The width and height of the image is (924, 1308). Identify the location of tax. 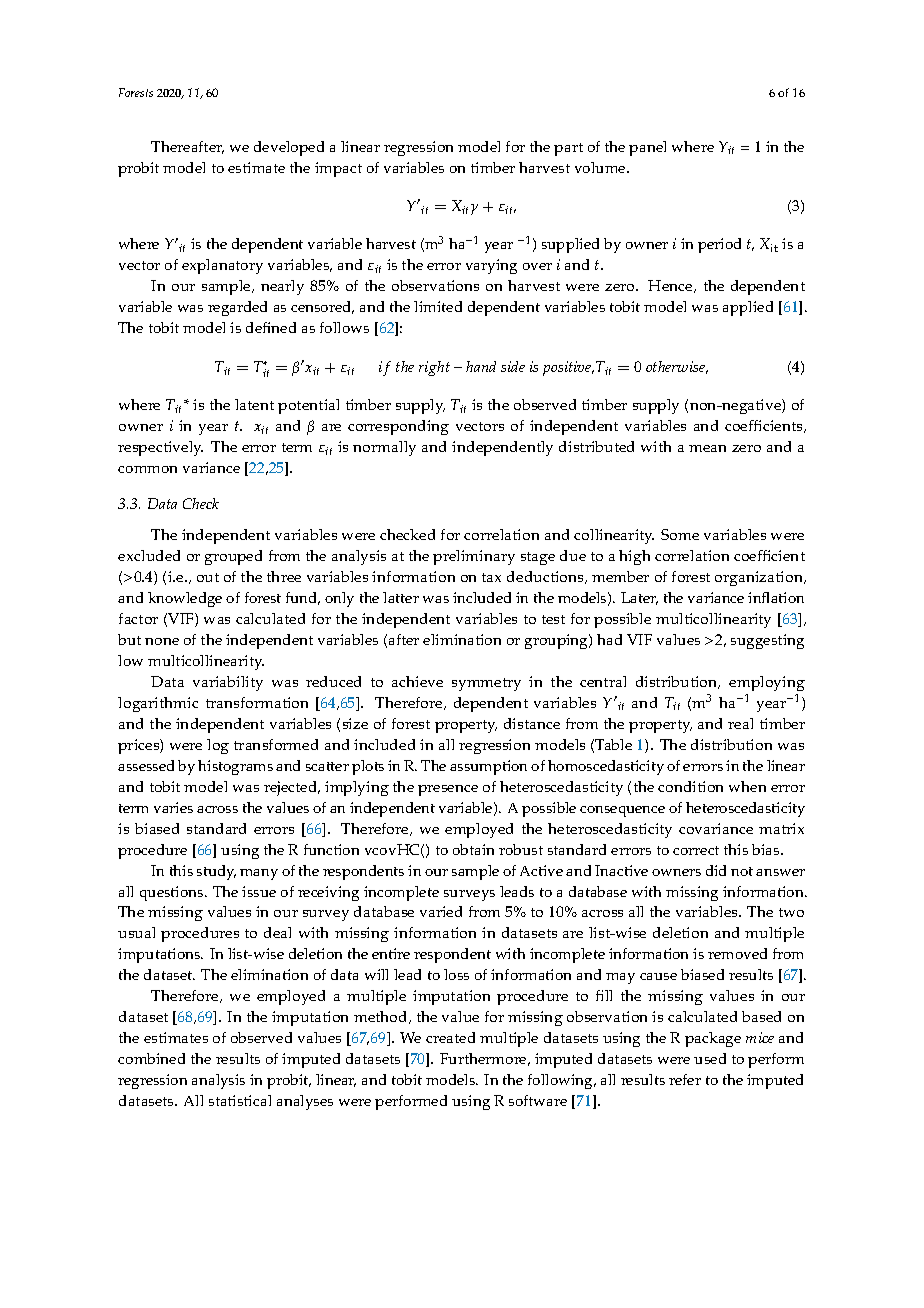
(491, 577).
